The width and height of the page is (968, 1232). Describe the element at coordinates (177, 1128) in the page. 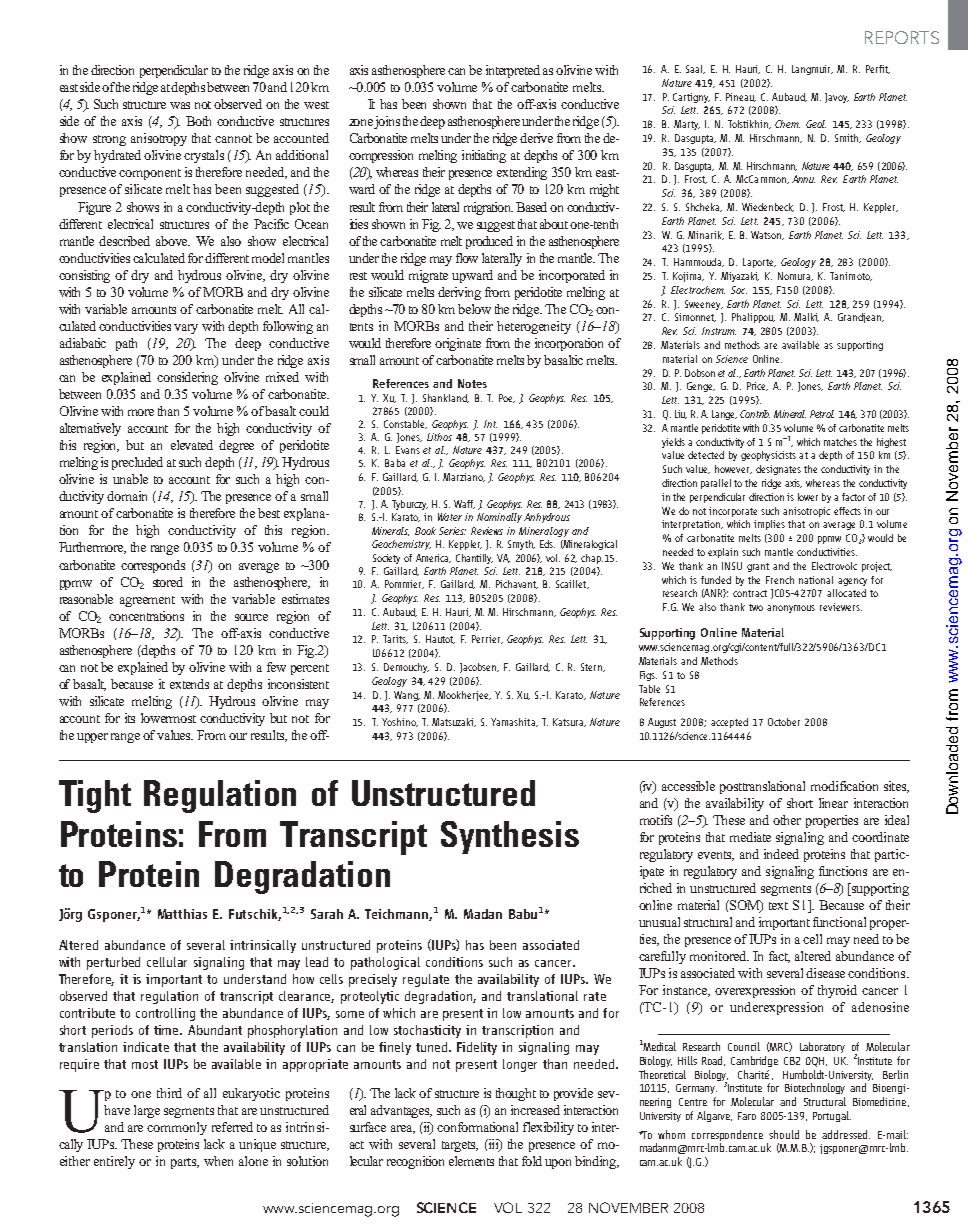

I see `commonly` at that location.
